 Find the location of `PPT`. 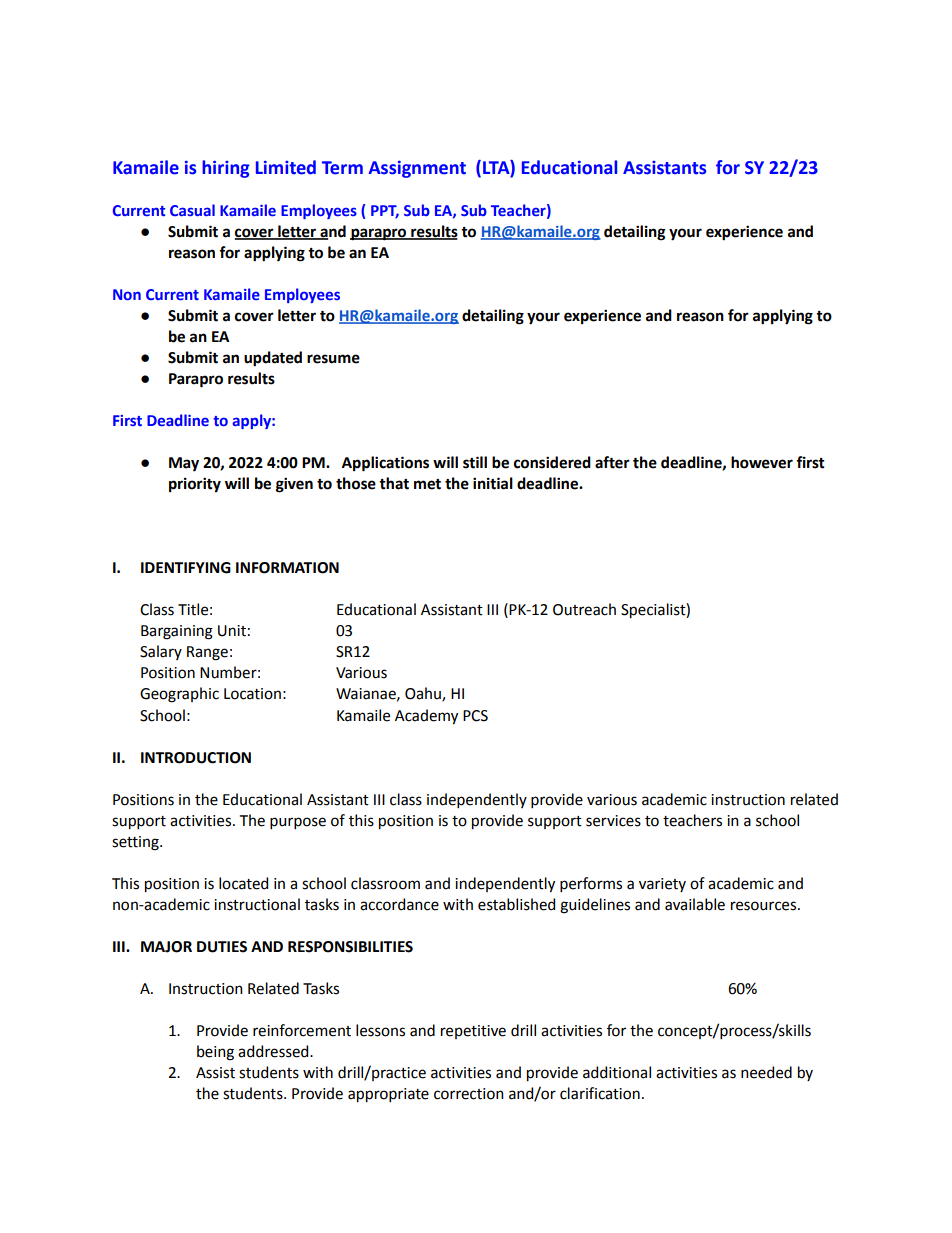

PPT is located at coordinates (385, 212).
